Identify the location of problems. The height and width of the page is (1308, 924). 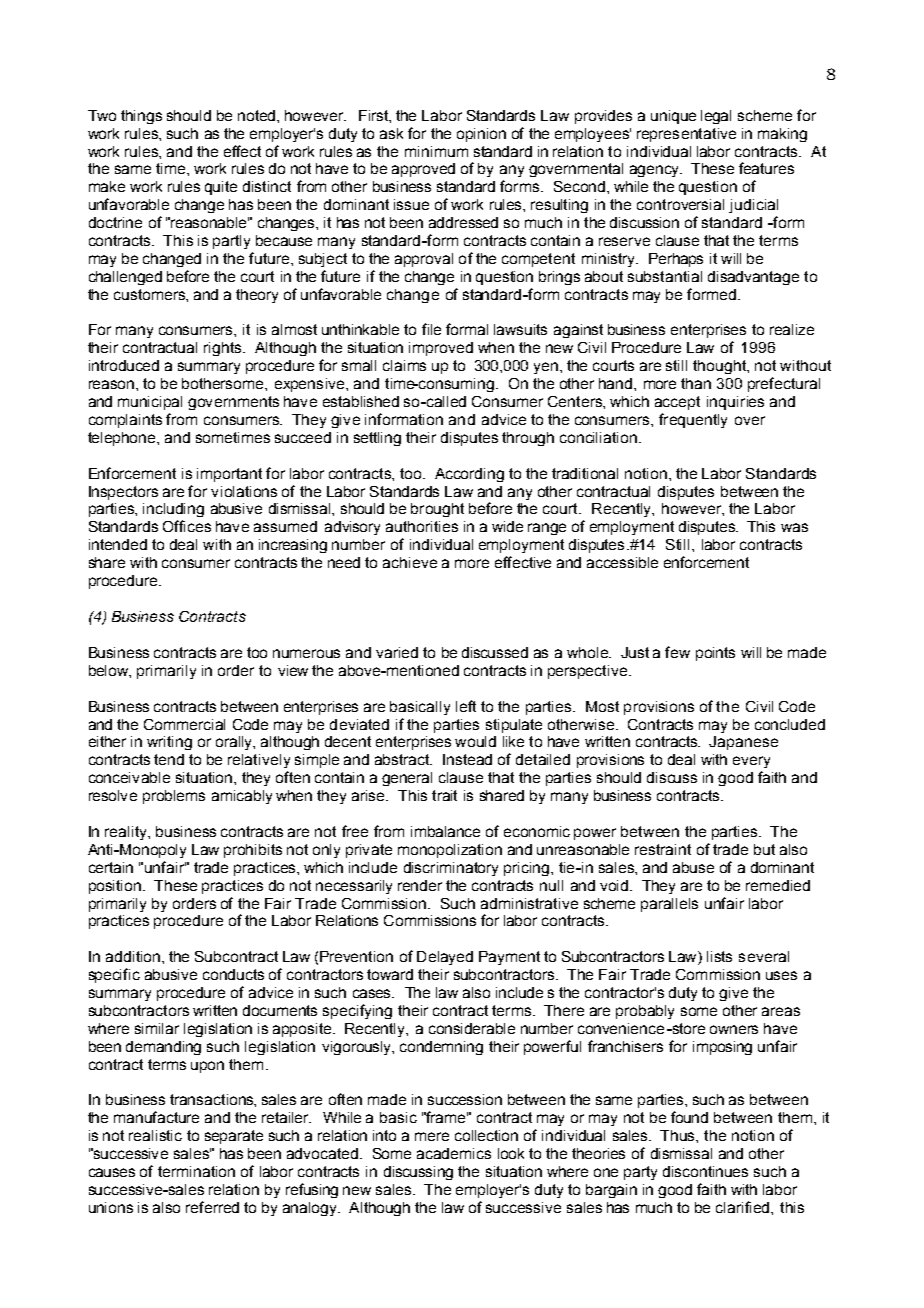
(174, 797).
